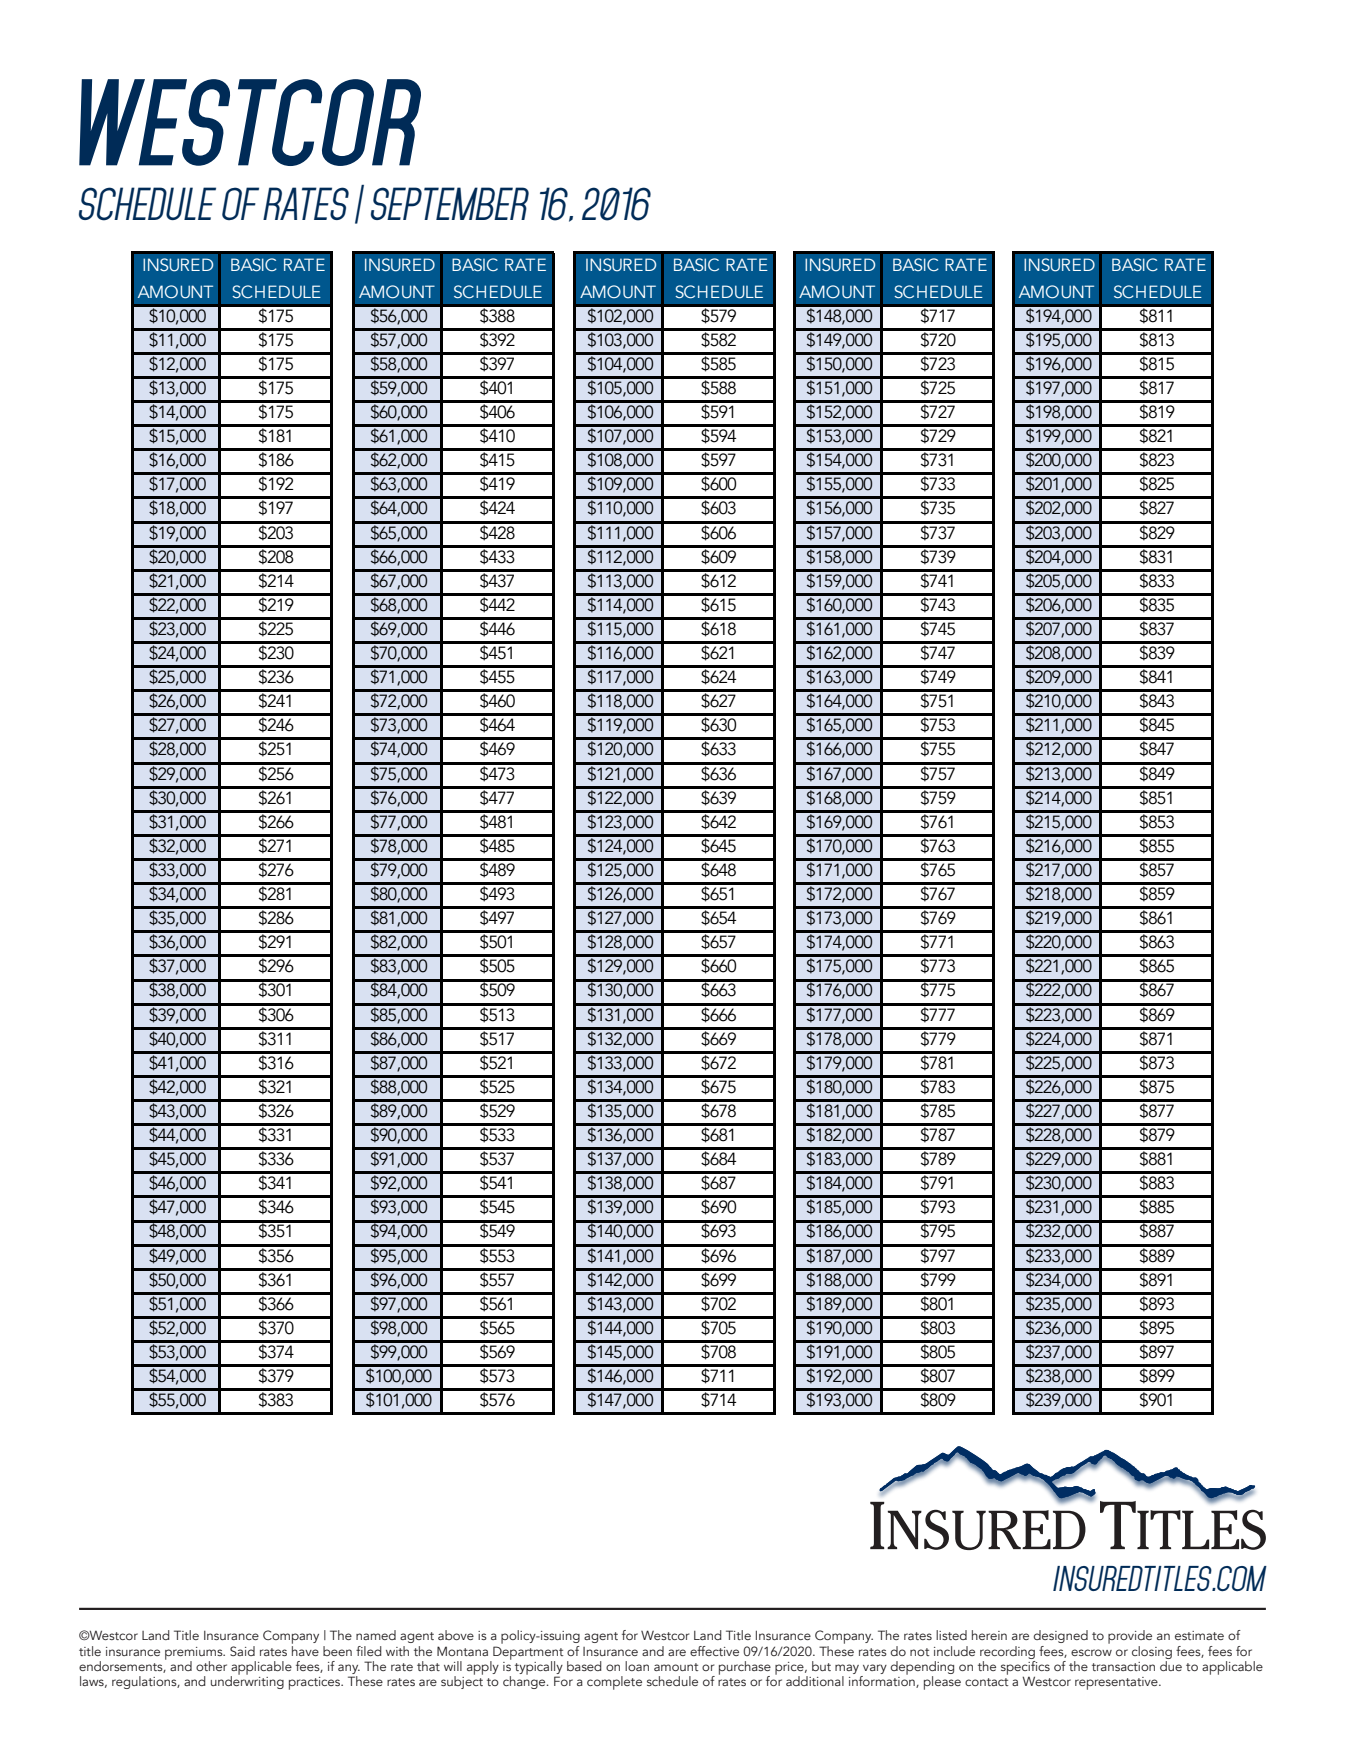 This screenshot has width=1345, height=1740. I want to click on been, so click(337, 1651).
